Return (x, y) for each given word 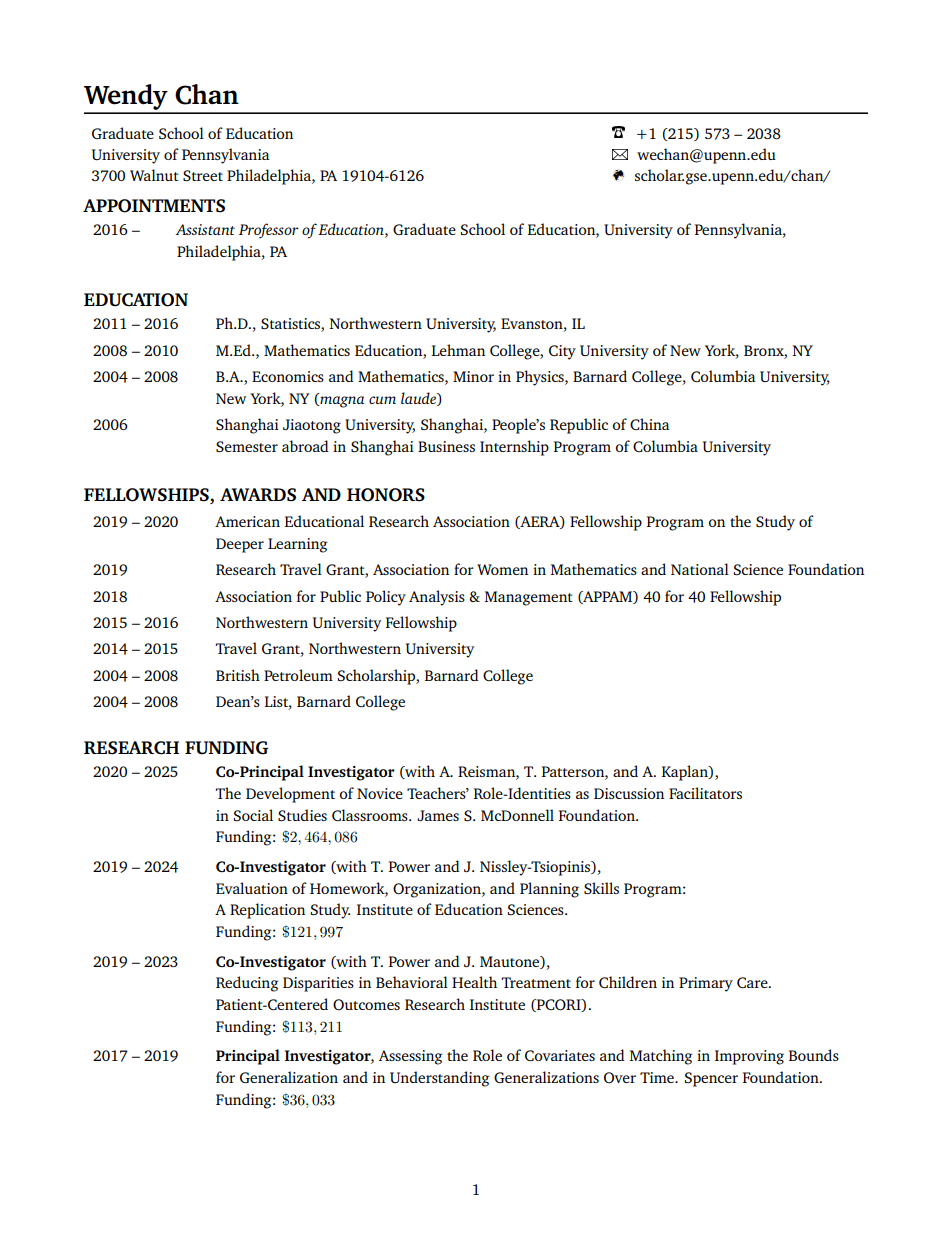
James (438, 815)
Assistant (205, 229)
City (562, 352)
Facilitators (705, 793)
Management (529, 598)
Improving (749, 1057)
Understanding (439, 1079)
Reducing (247, 984)
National (700, 569)
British (238, 675)
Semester (247, 446)
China (649, 424)
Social (253, 815)
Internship (514, 448)
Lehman (458, 350)
